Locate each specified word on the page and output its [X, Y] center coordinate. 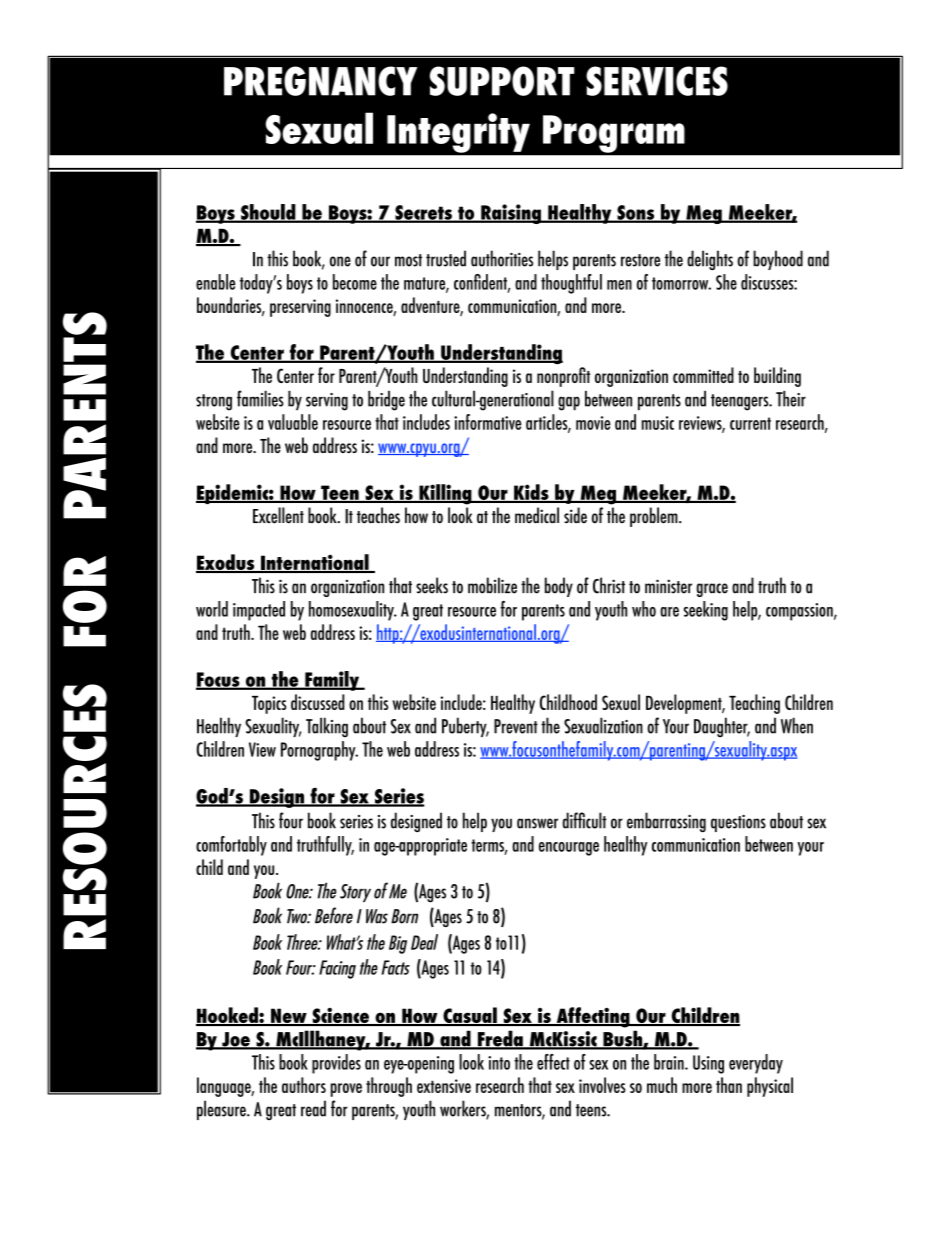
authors [304, 1085]
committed [703, 375]
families [260, 398]
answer [537, 823]
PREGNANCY [320, 81]
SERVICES [657, 81]
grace [712, 590]
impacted [259, 611]
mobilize [492, 585]
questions [738, 823]
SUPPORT [502, 81]
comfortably [231, 846]
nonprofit [563, 377]
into [499, 1063]
